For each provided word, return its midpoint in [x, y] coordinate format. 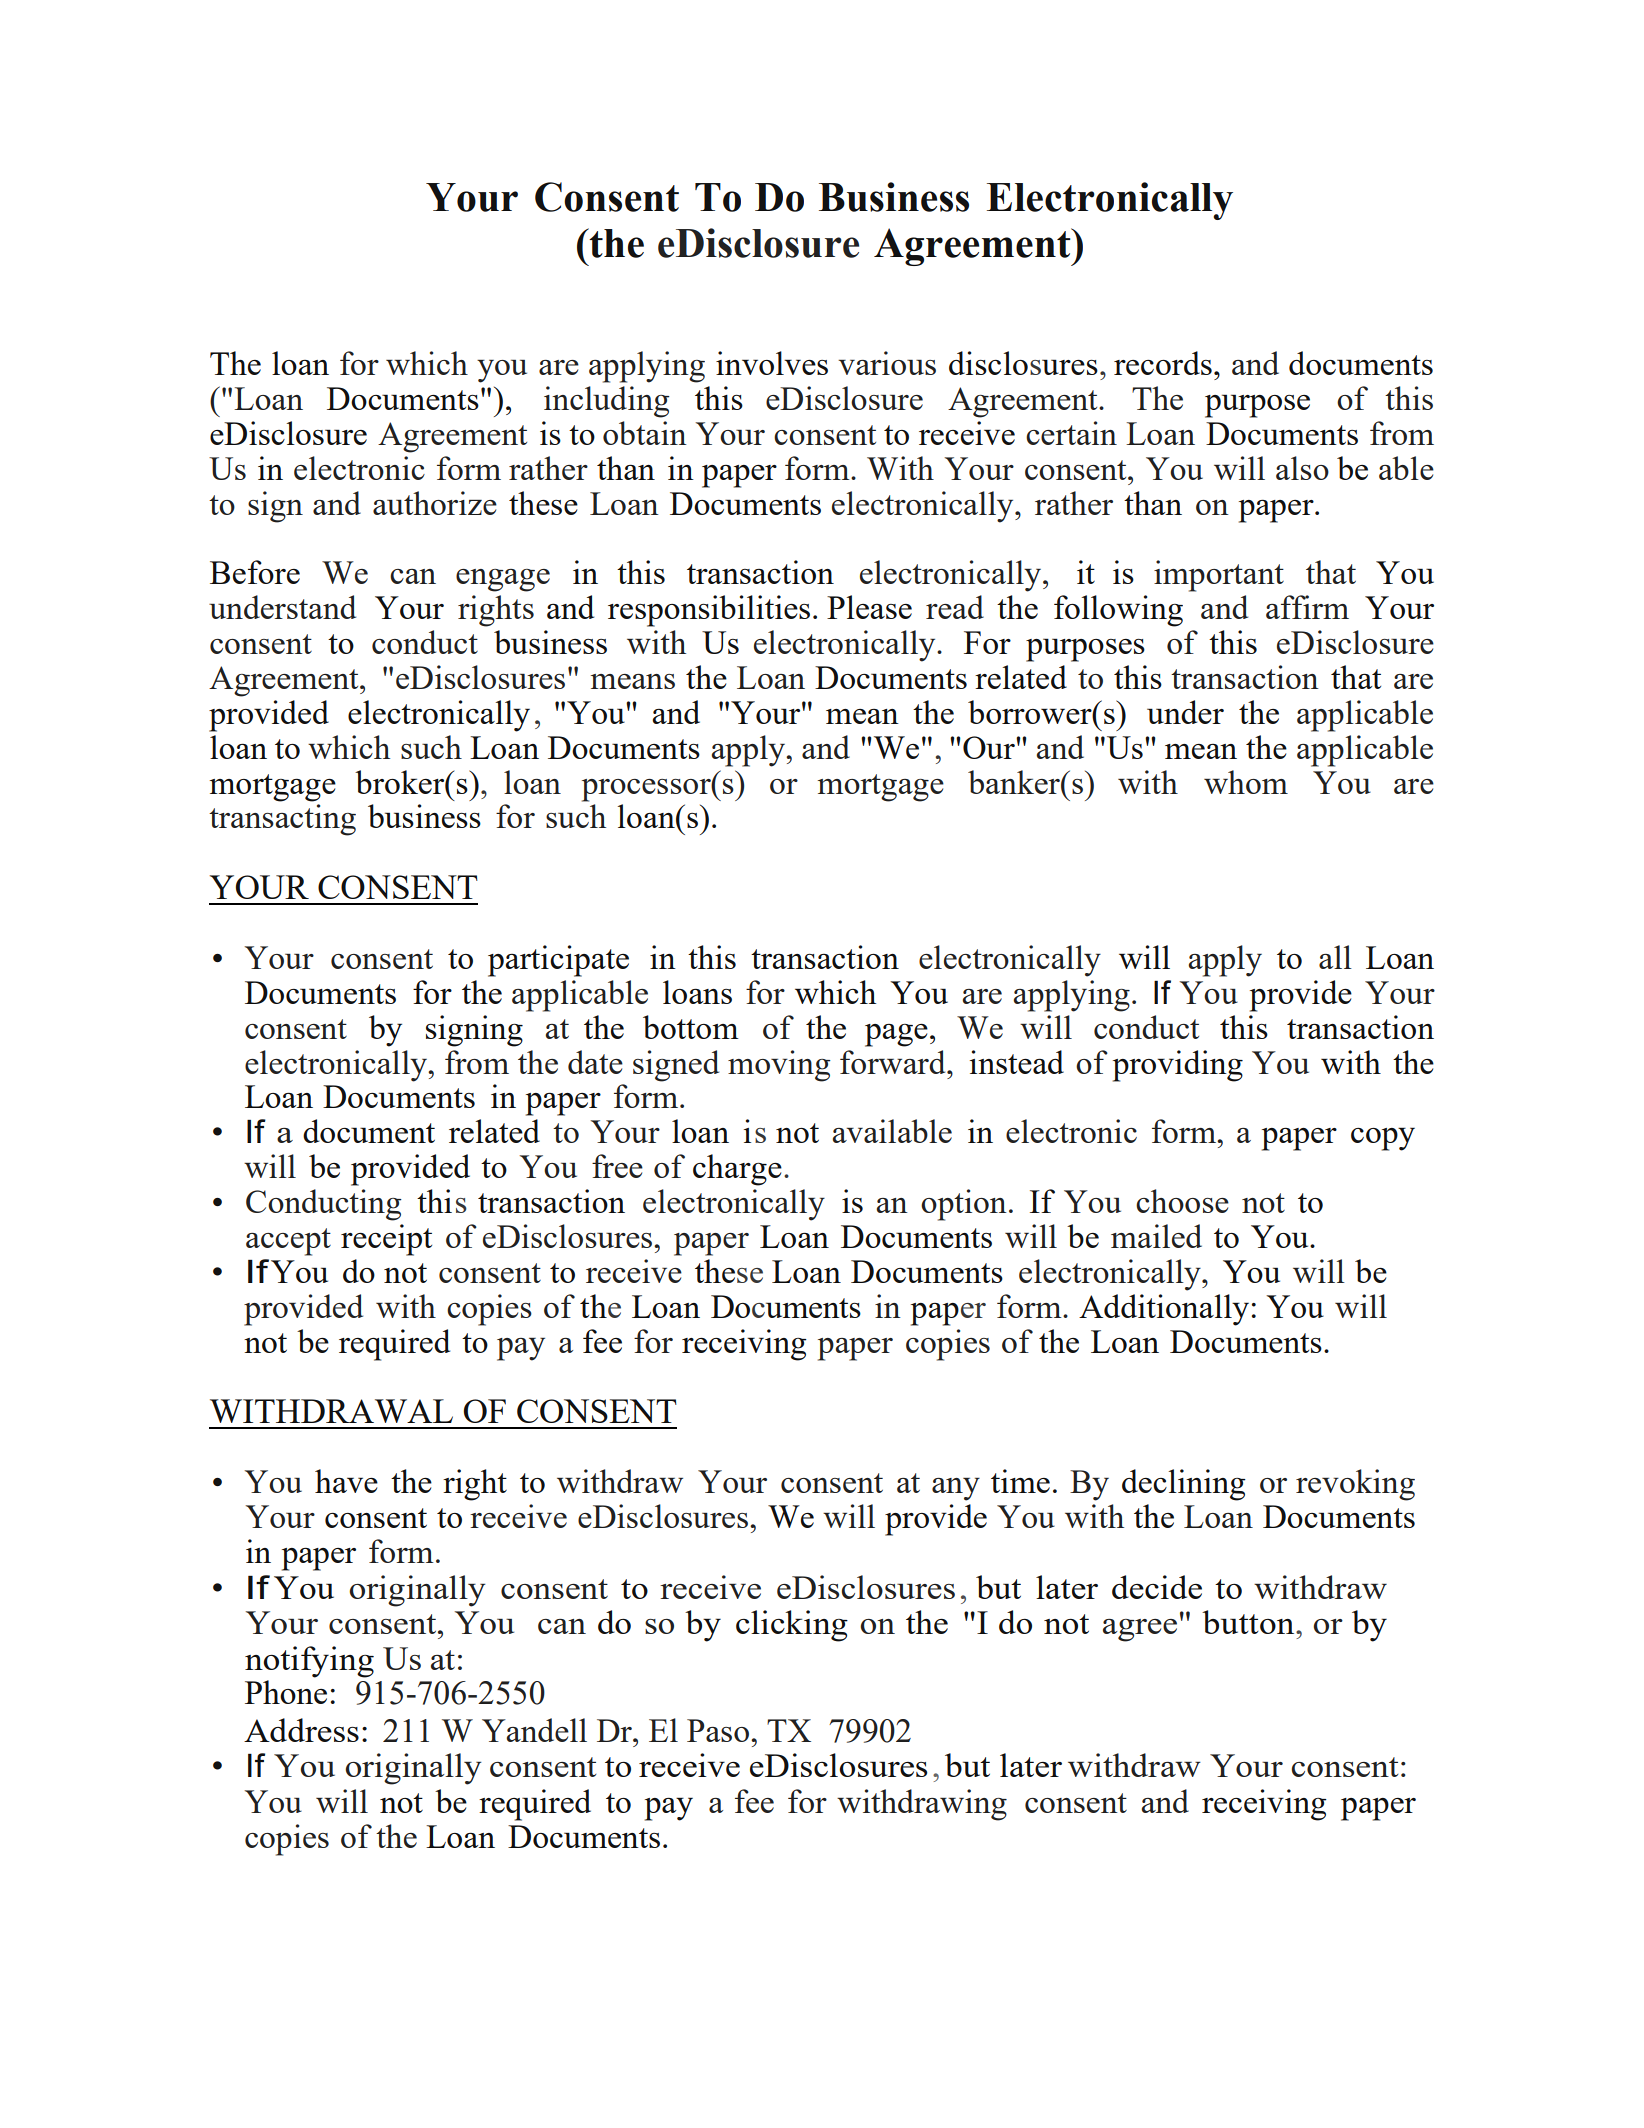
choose [1182, 1201]
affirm [1307, 607]
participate [558, 961]
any [956, 1489]
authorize [435, 503]
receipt [386, 1240]
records [1163, 363]
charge [737, 1170]
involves [772, 363]
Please [869, 607]
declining [1184, 1485]
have [346, 1481]
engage [503, 580]
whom [1246, 782]
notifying [309, 1662]
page [896, 1035]
